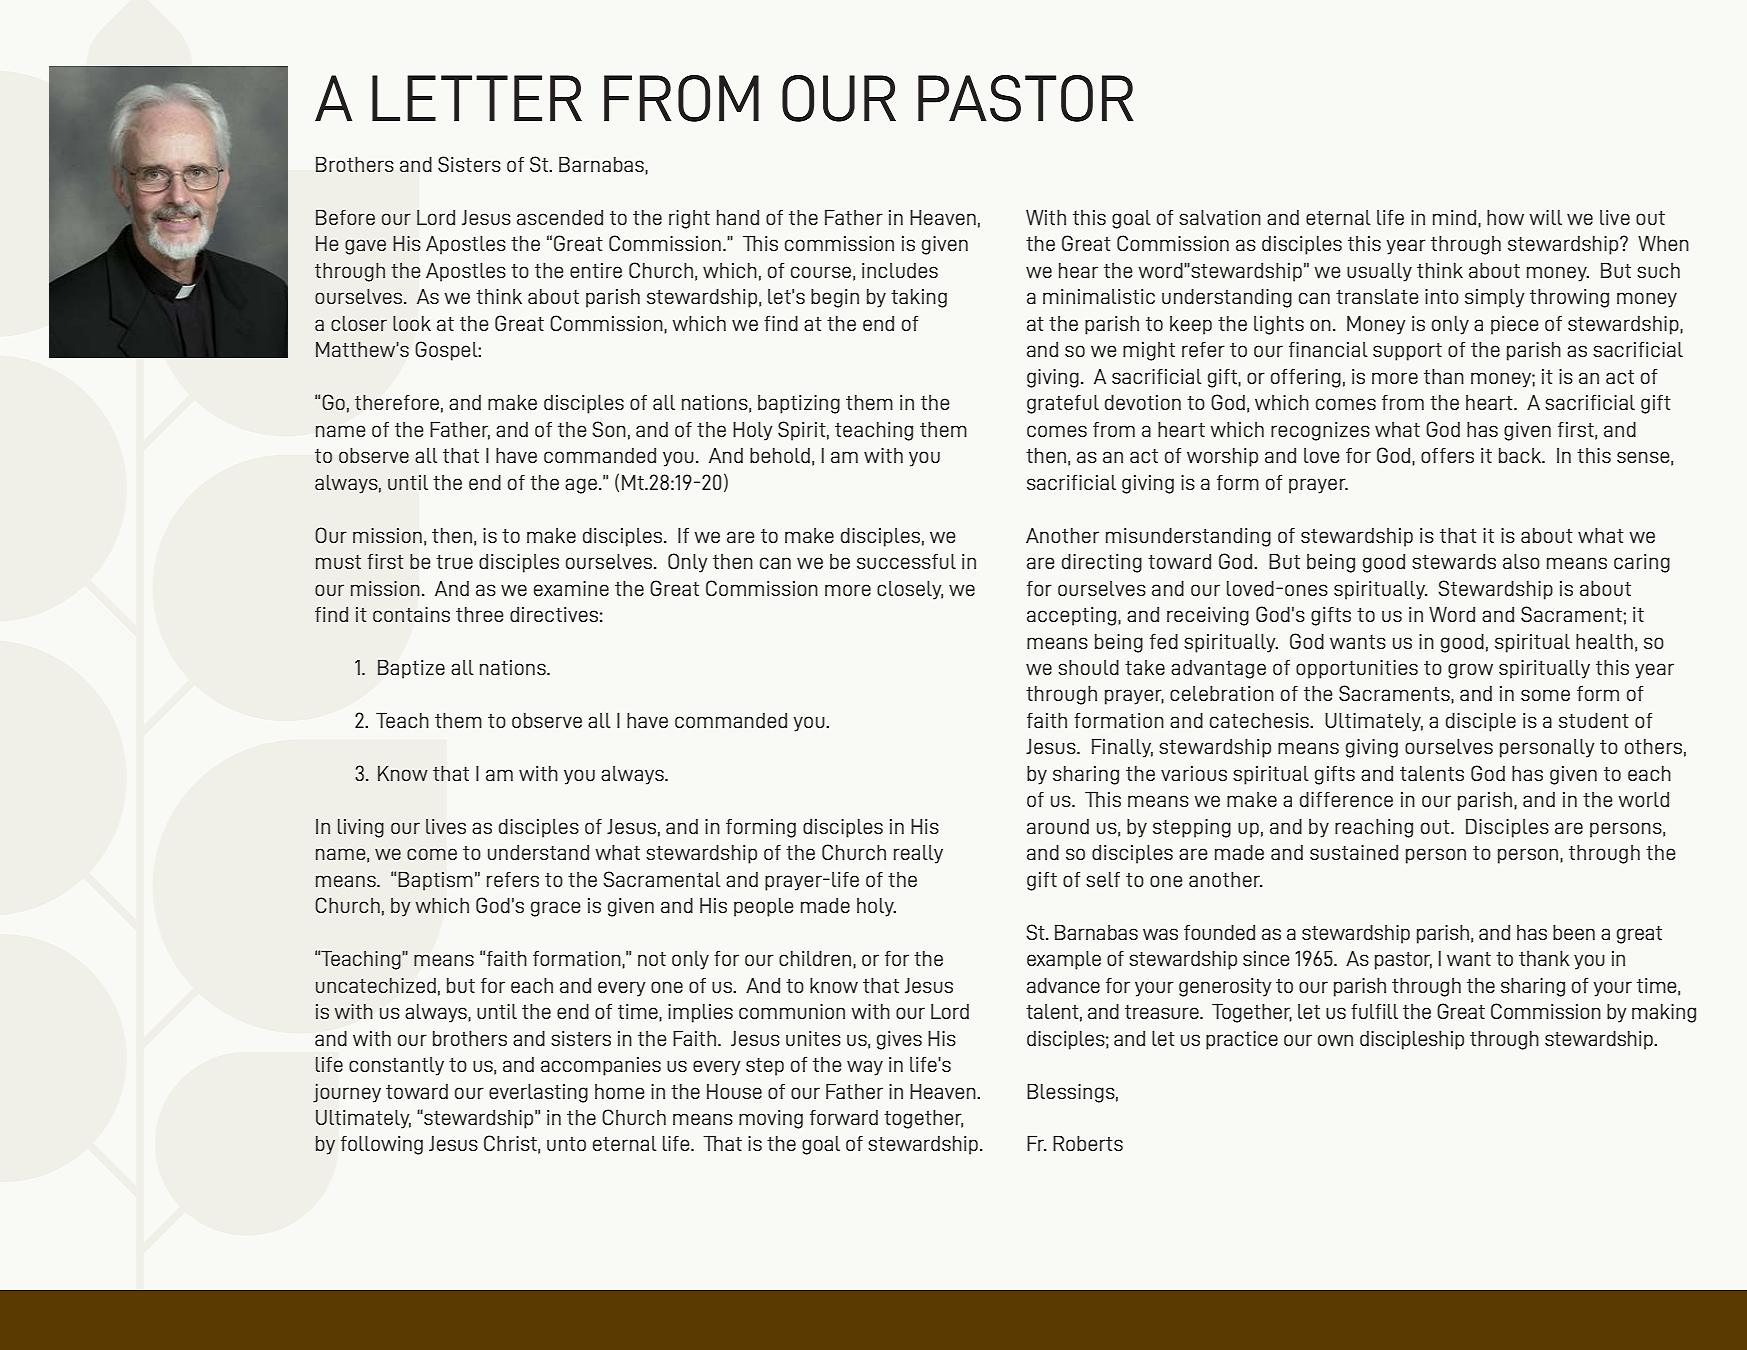 The image size is (1747, 1350). What do you see at coordinates (1220, 217) in the screenshot?
I see `salvation` at bounding box center [1220, 217].
